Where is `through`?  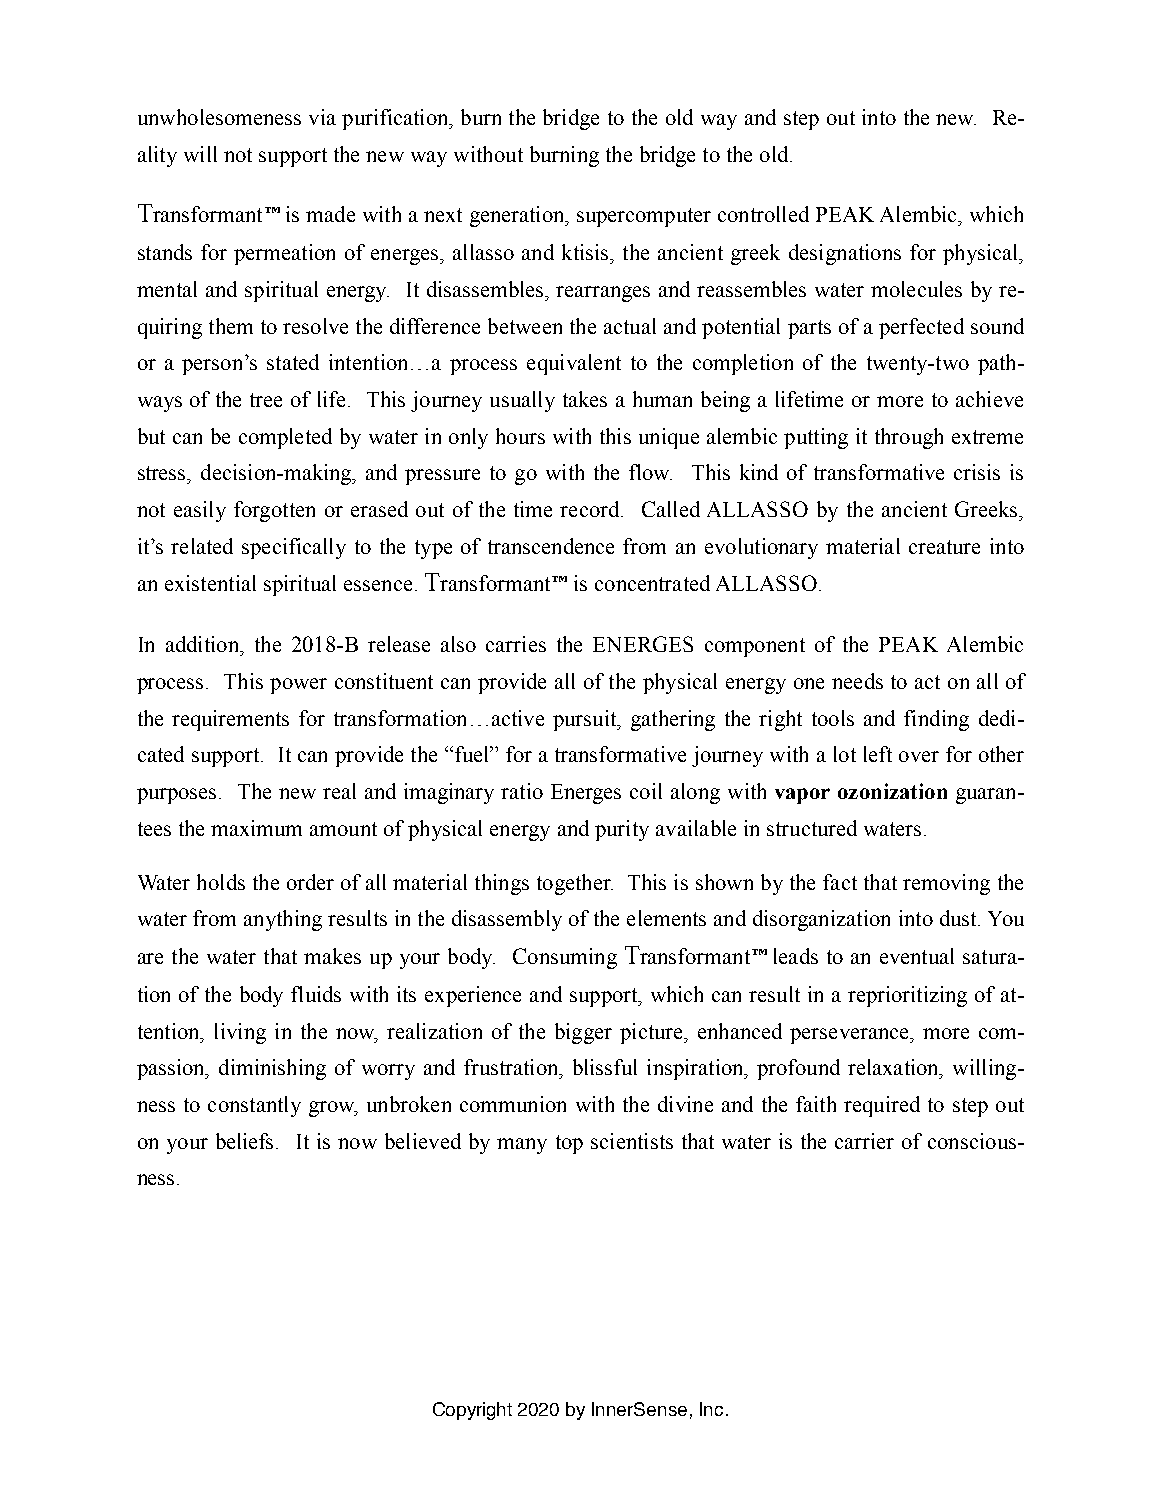 through is located at coordinates (909, 438).
